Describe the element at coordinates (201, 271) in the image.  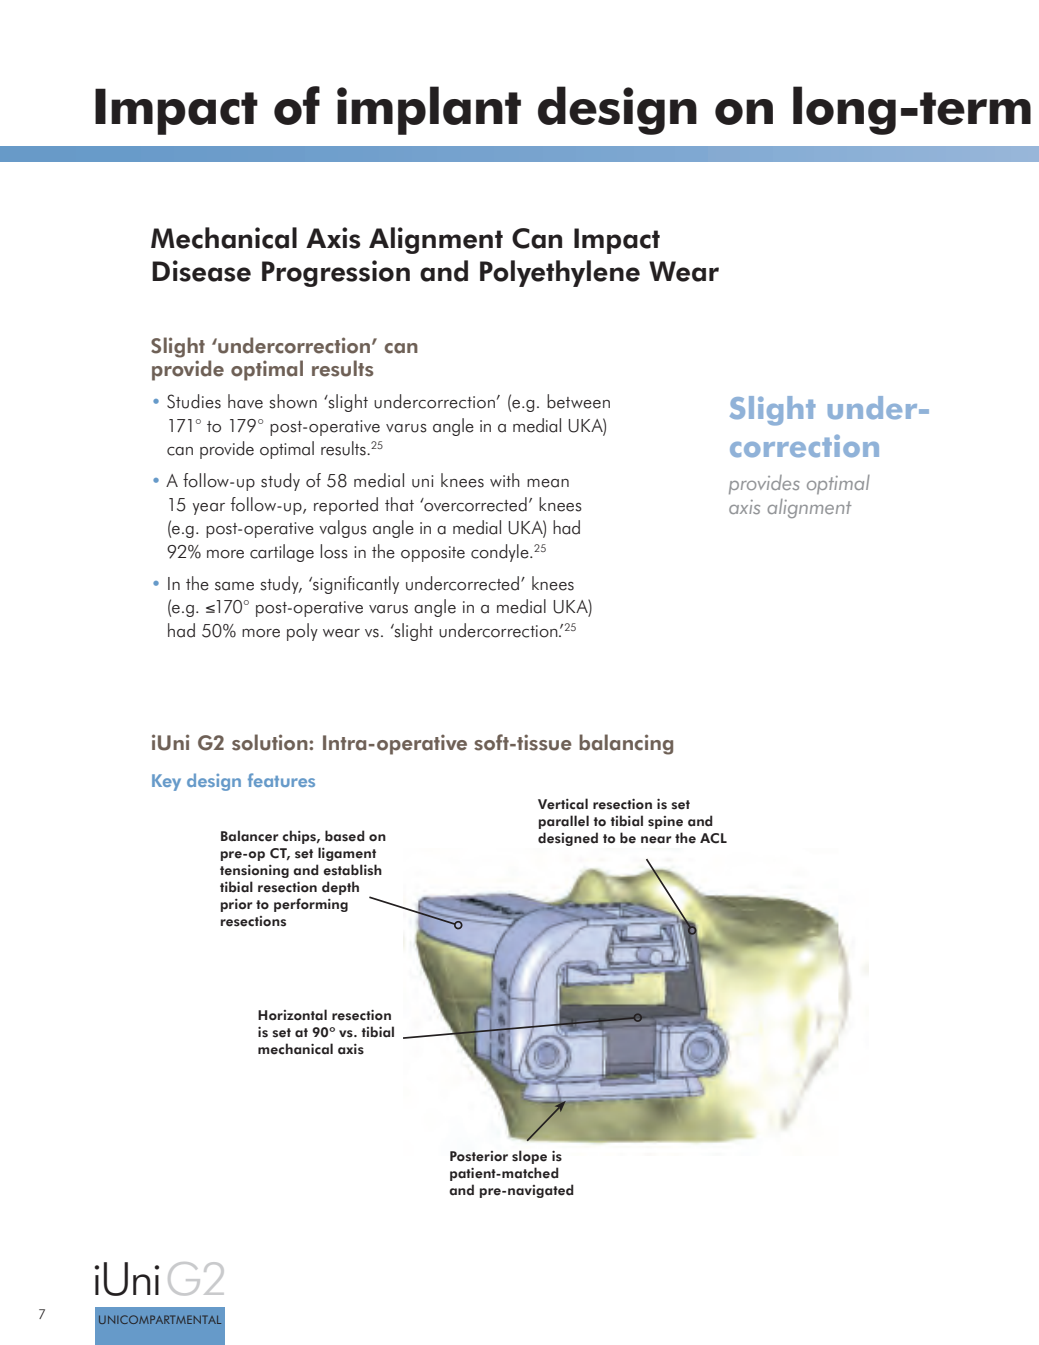
I see `Disease` at that location.
